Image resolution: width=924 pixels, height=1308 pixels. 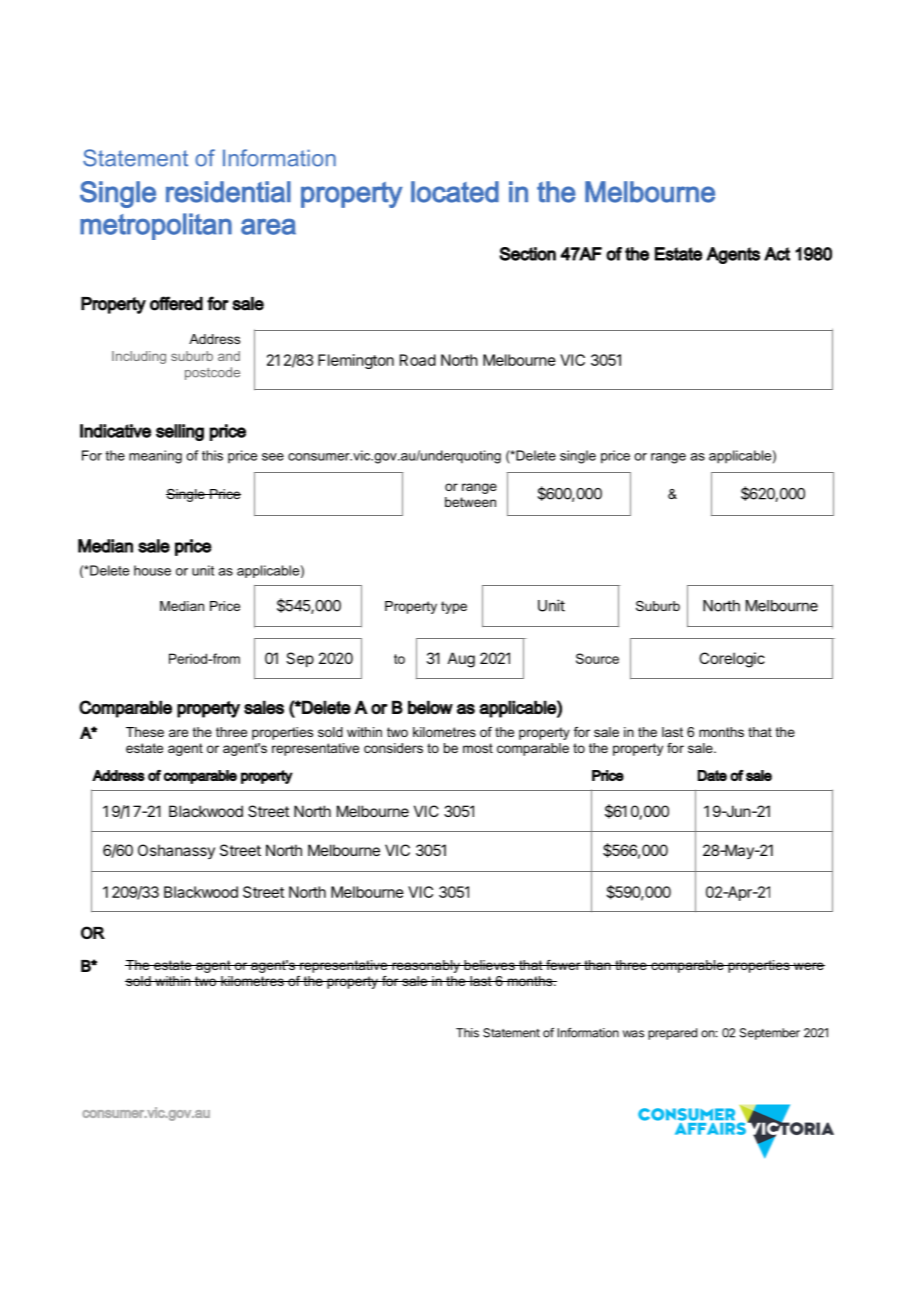 I want to click on metropolitan, so click(x=156, y=226).
